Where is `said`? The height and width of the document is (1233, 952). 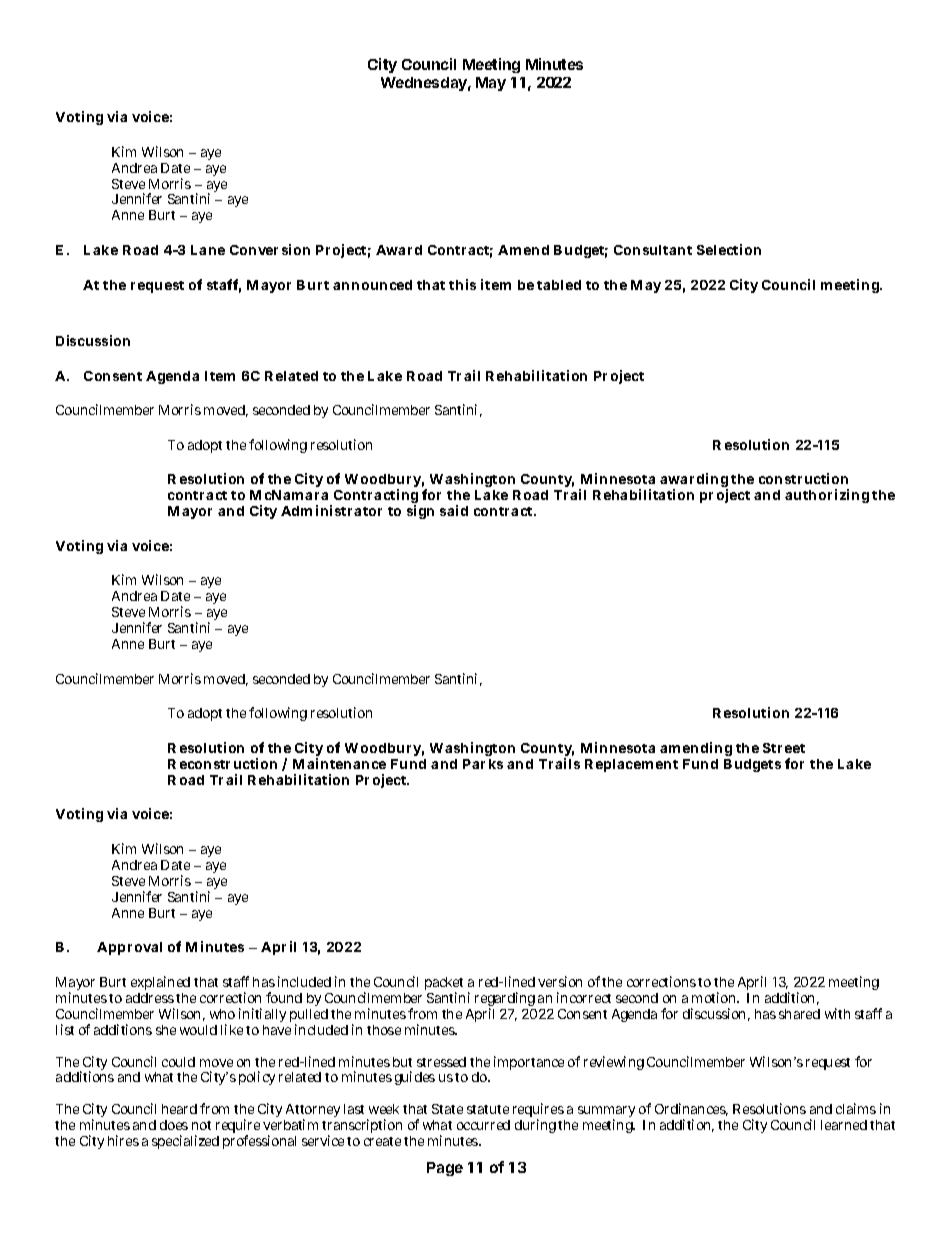 said is located at coordinates (454, 510).
